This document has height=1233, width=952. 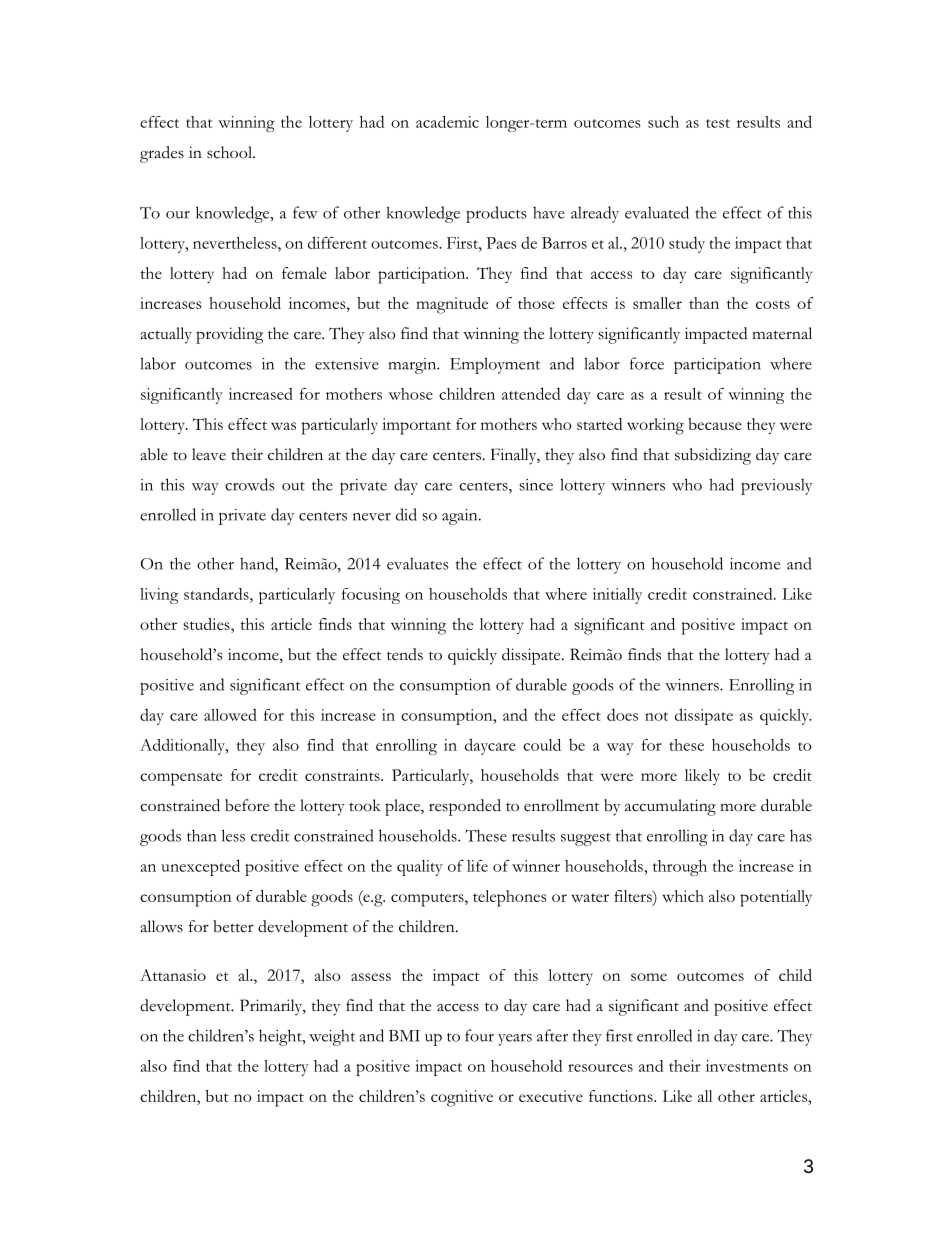 I want to click on test, so click(x=718, y=123).
